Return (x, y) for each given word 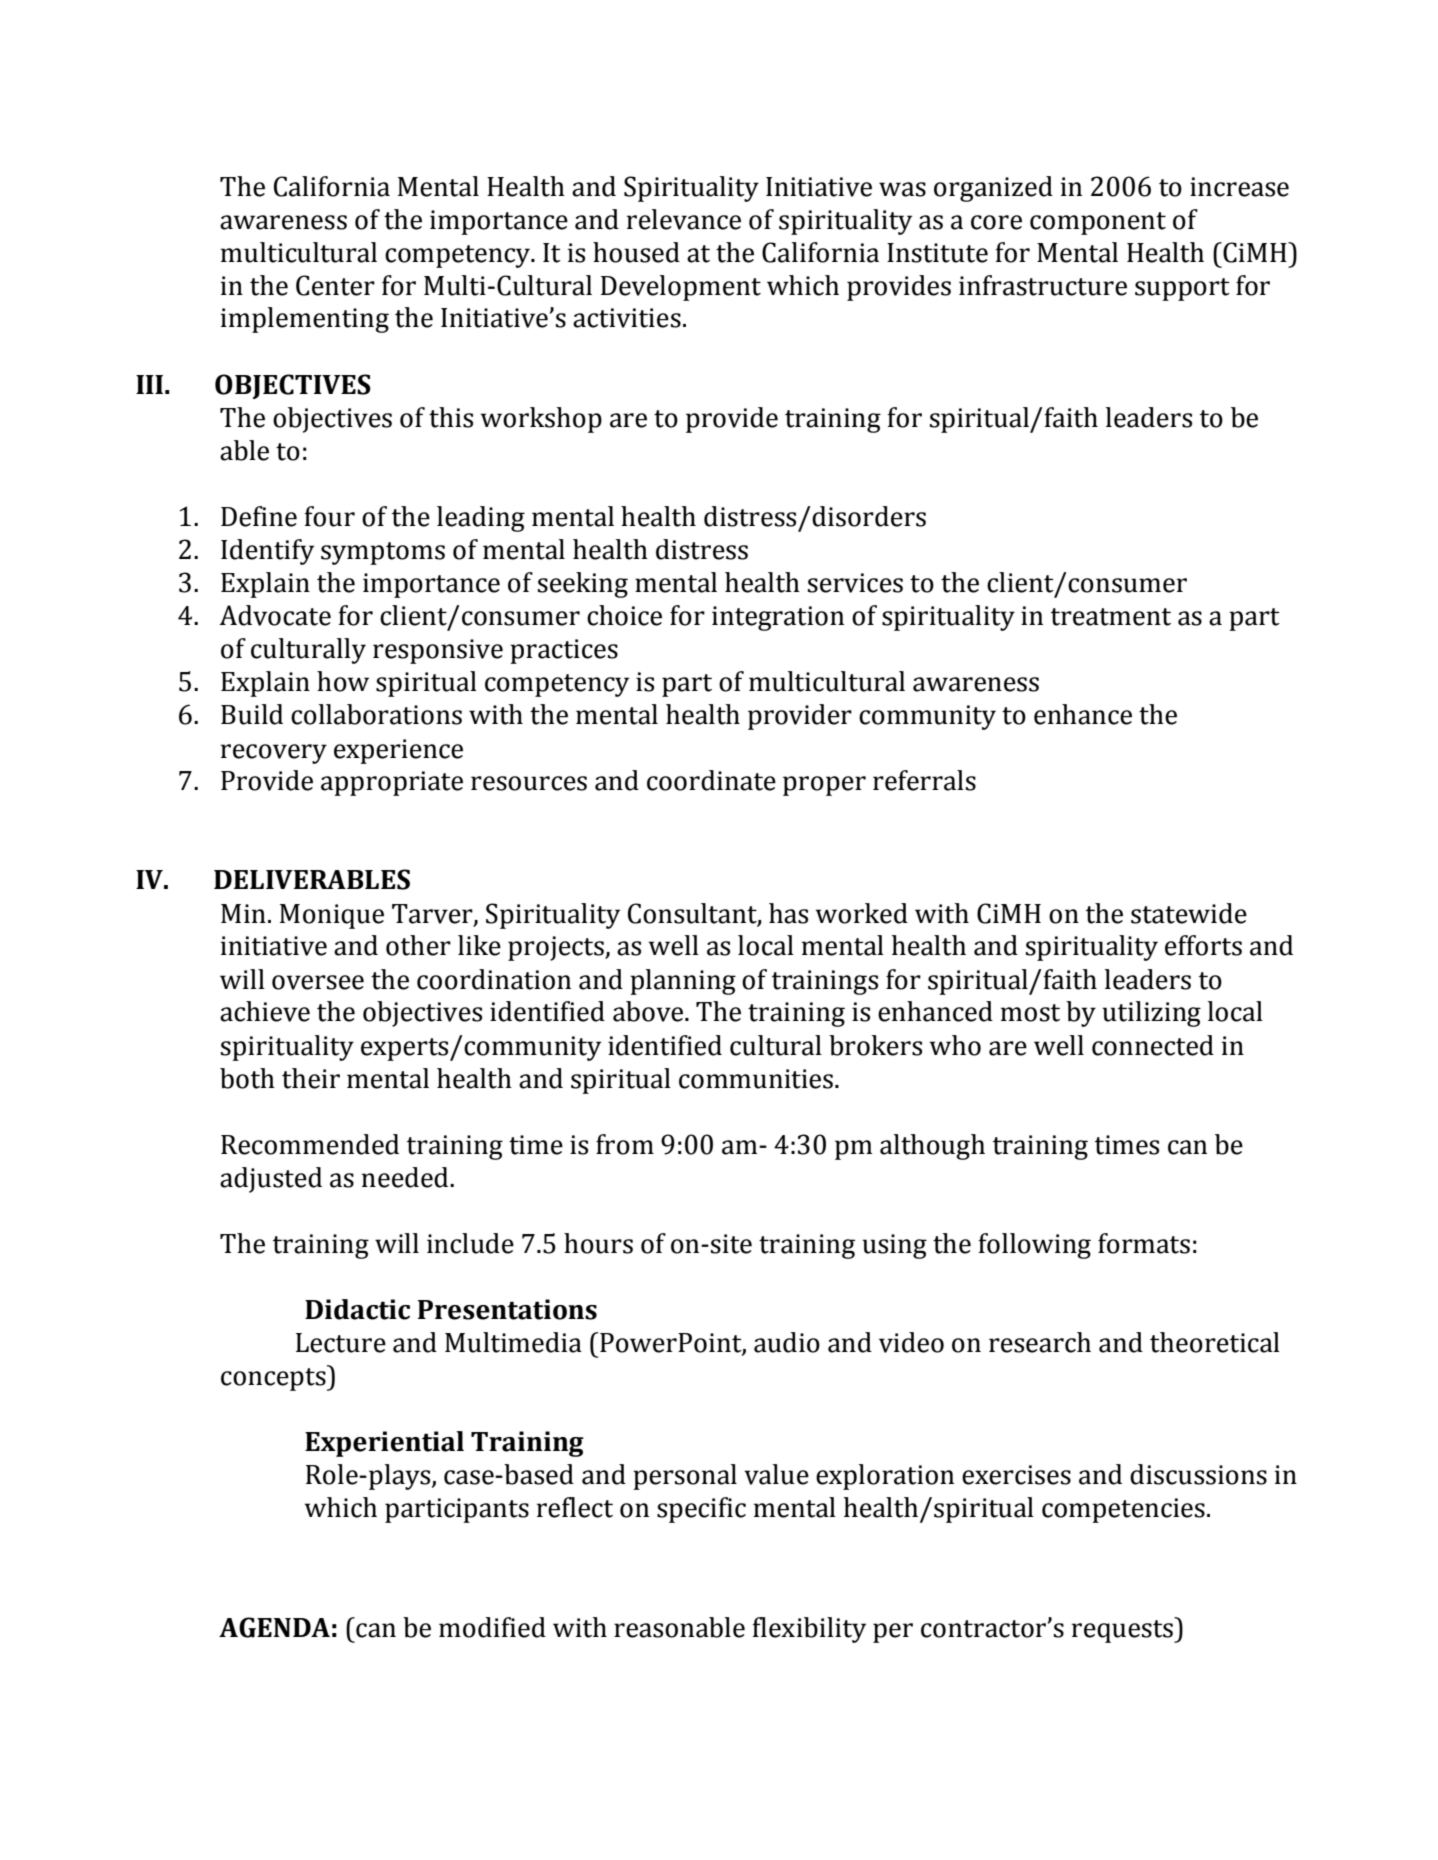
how (343, 681)
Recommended (310, 1144)
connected (1153, 1045)
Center (335, 285)
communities (756, 1079)
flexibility (809, 1630)
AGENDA (274, 1627)
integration (778, 618)
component (1098, 223)
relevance (684, 219)
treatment (1111, 617)
